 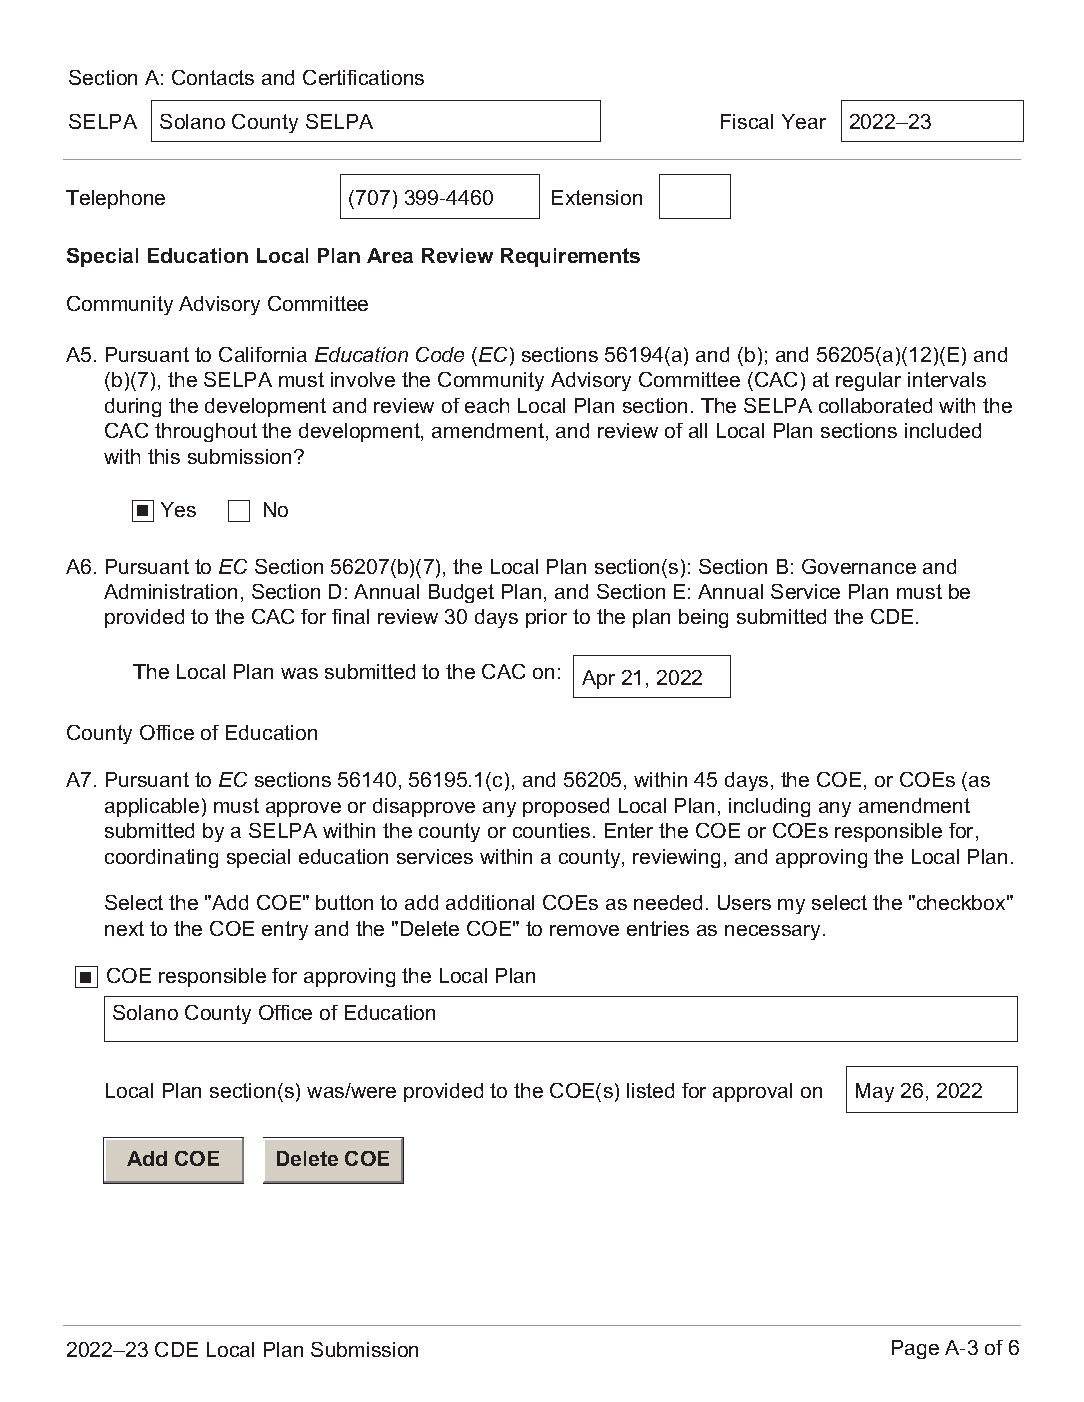 What do you see at coordinates (650, 1090) in the image?
I see `listed` at bounding box center [650, 1090].
